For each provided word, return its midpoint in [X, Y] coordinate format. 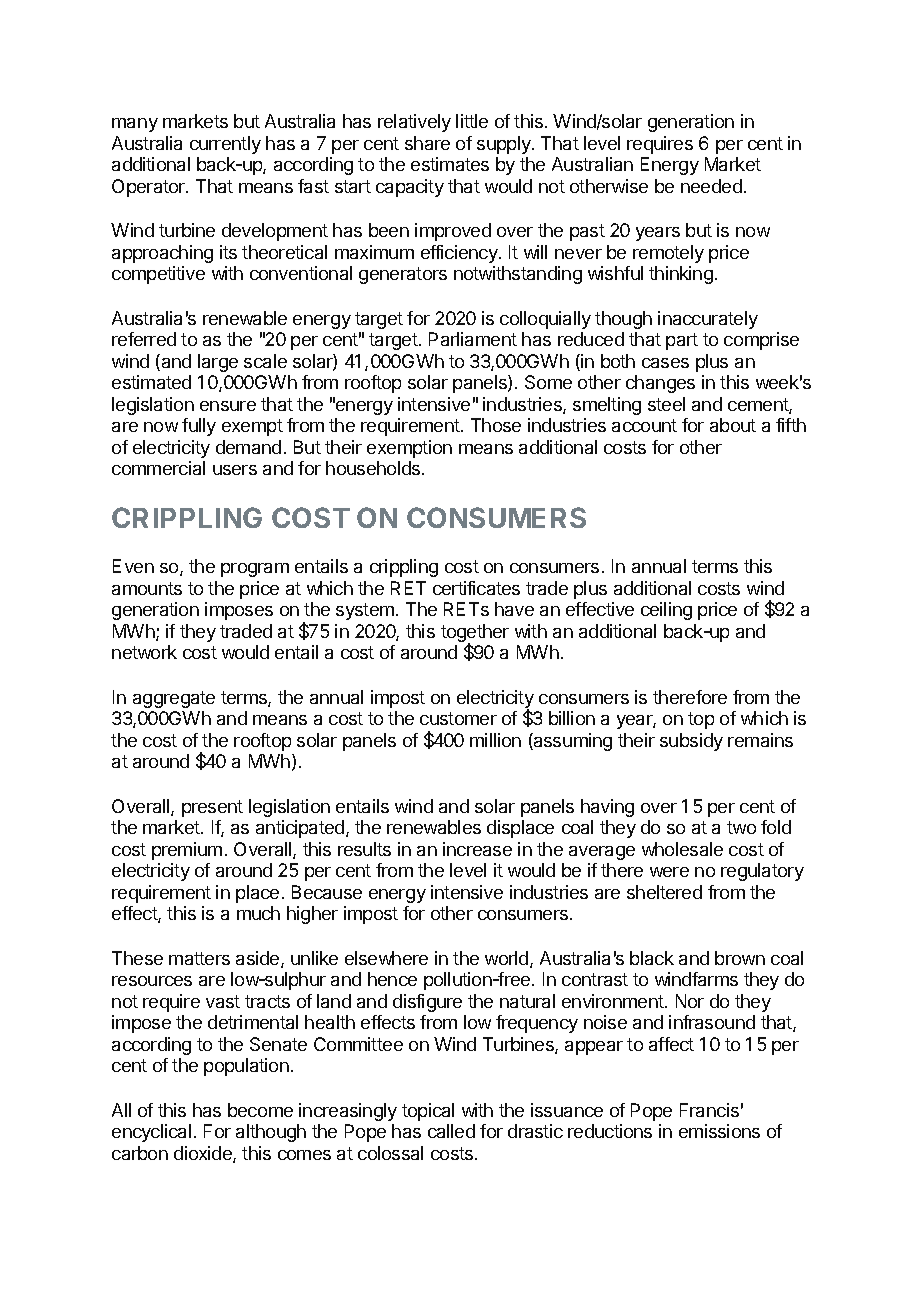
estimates [450, 164]
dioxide [204, 1154]
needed [711, 186]
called [451, 1131]
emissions [719, 1131]
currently [225, 145]
